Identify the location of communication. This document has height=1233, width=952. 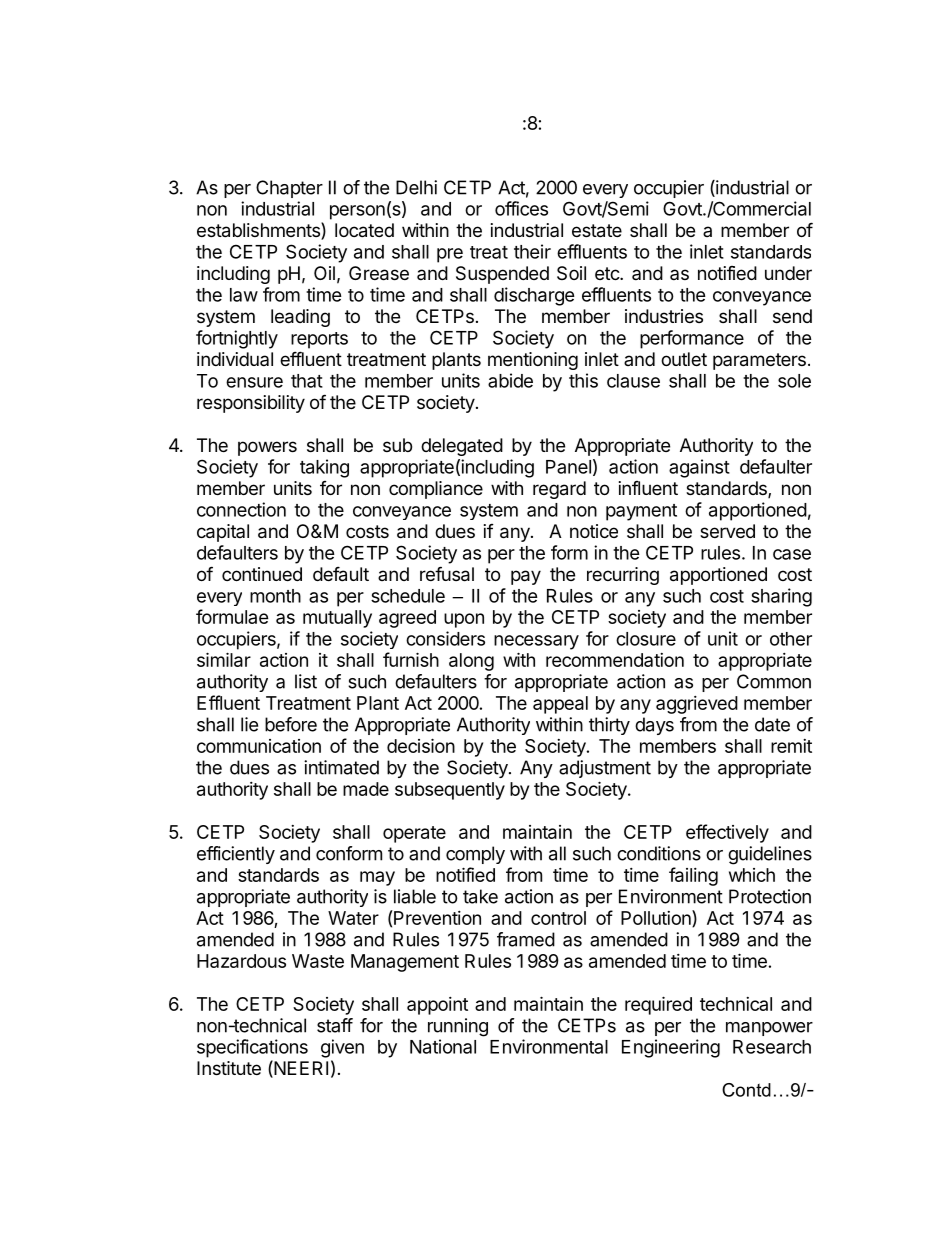
(259, 746).
